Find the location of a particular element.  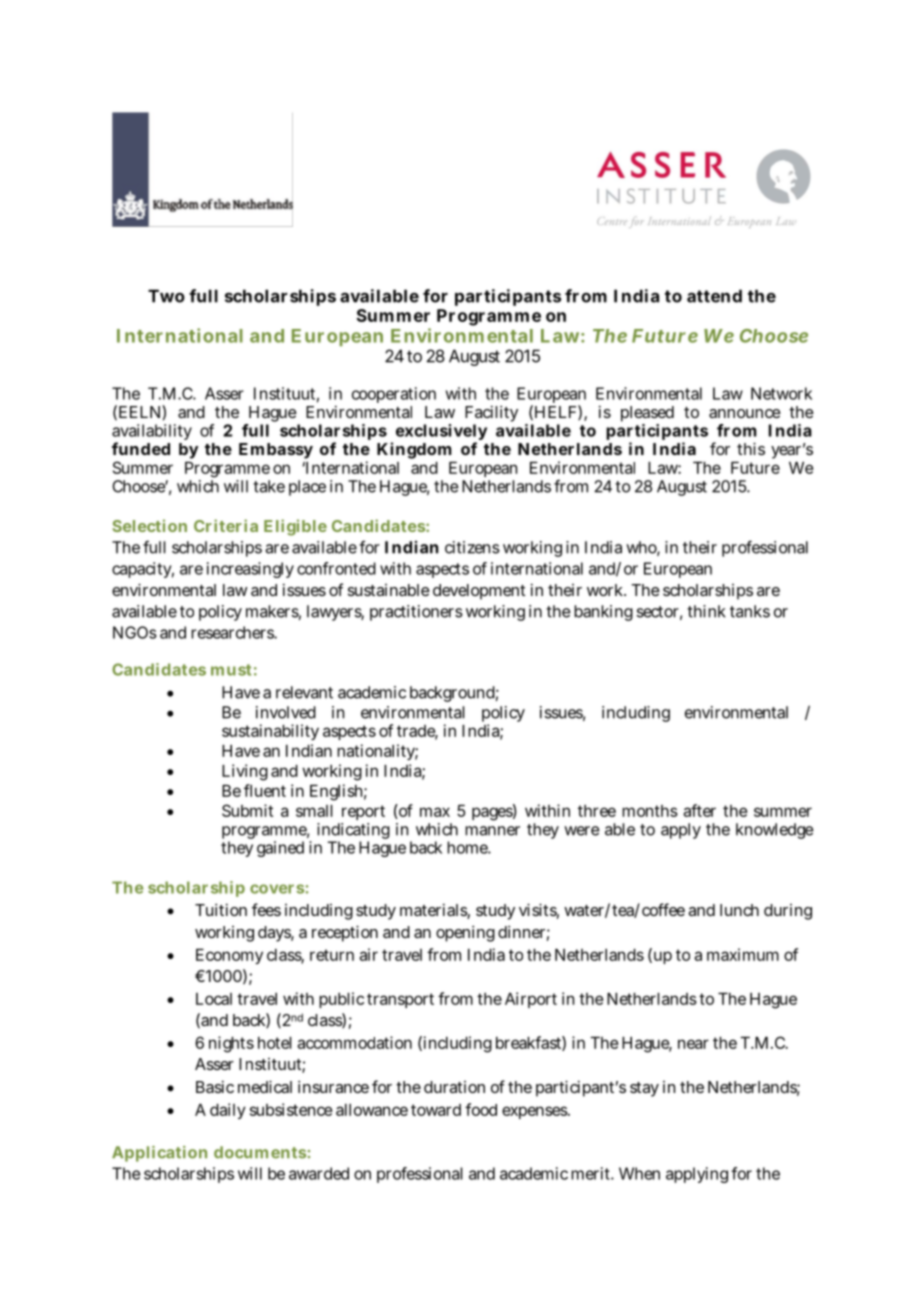

documents is located at coordinates (260, 1152).
